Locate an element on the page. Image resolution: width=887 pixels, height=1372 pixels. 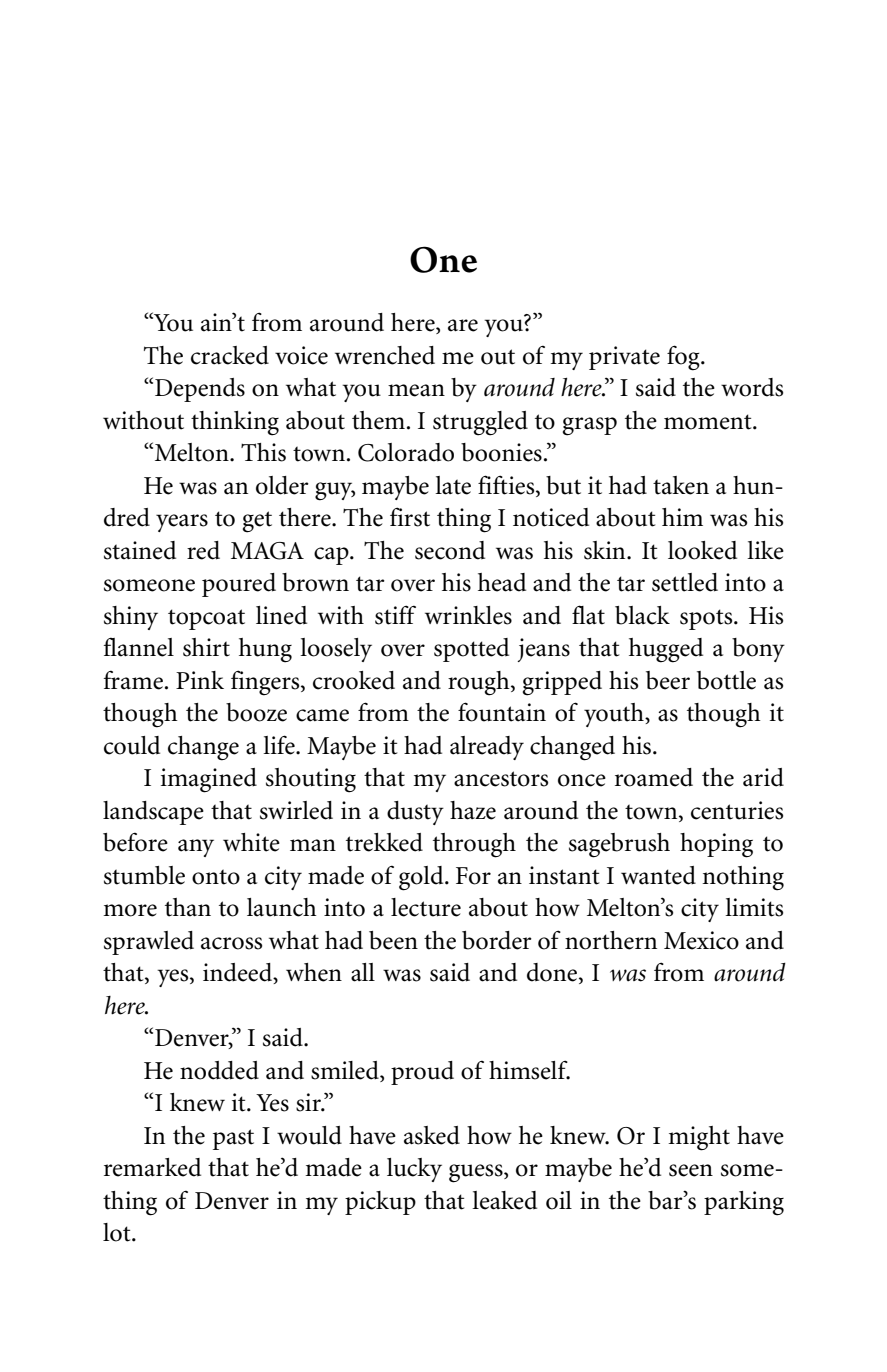
are is located at coordinates (463, 325).
